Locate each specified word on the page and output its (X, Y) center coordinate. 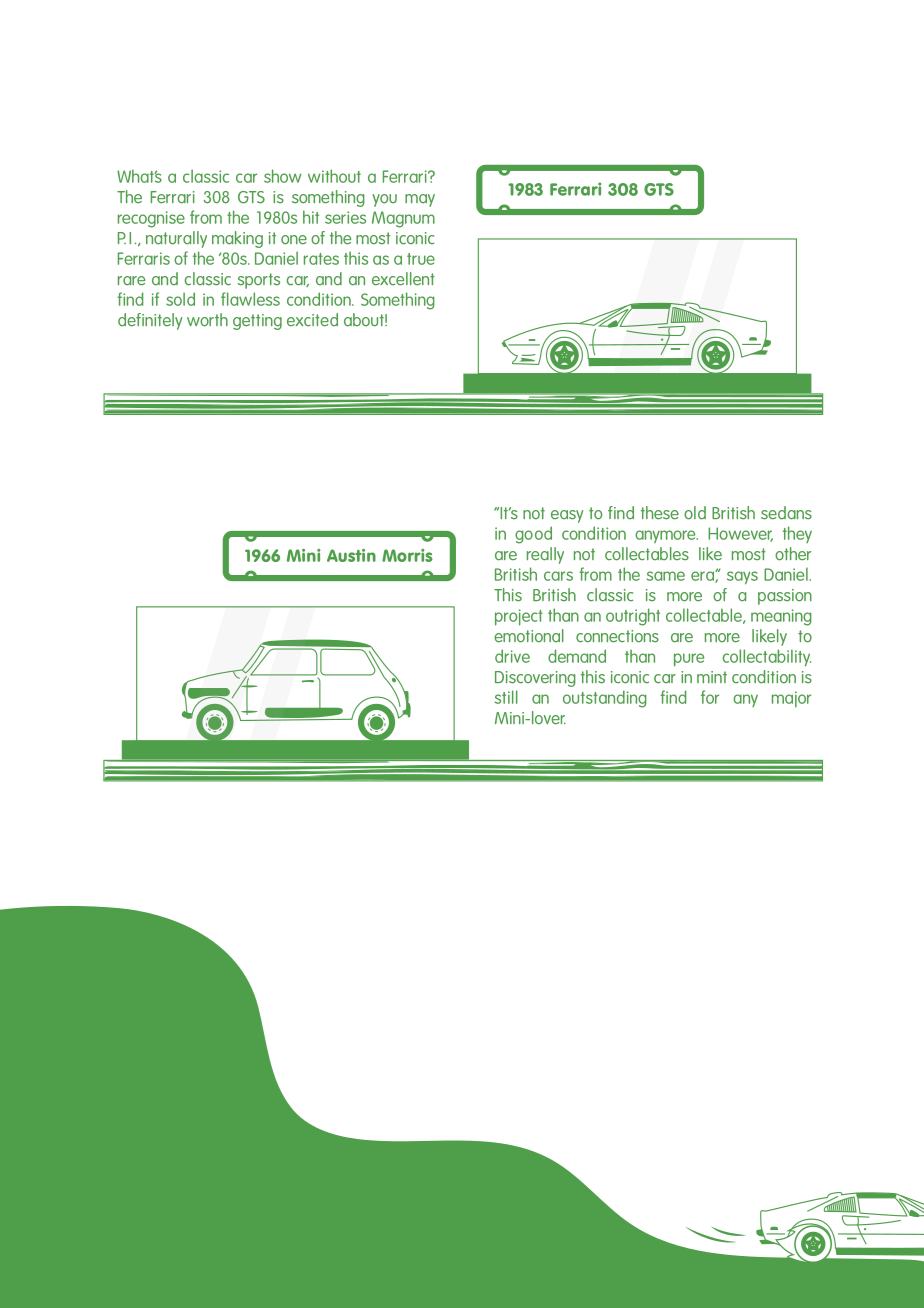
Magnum (403, 219)
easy (567, 516)
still (506, 697)
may (420, 200)
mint (712, 677)
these (660, 513)
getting (257, 322)
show (283, 176)
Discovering (535, 679)
